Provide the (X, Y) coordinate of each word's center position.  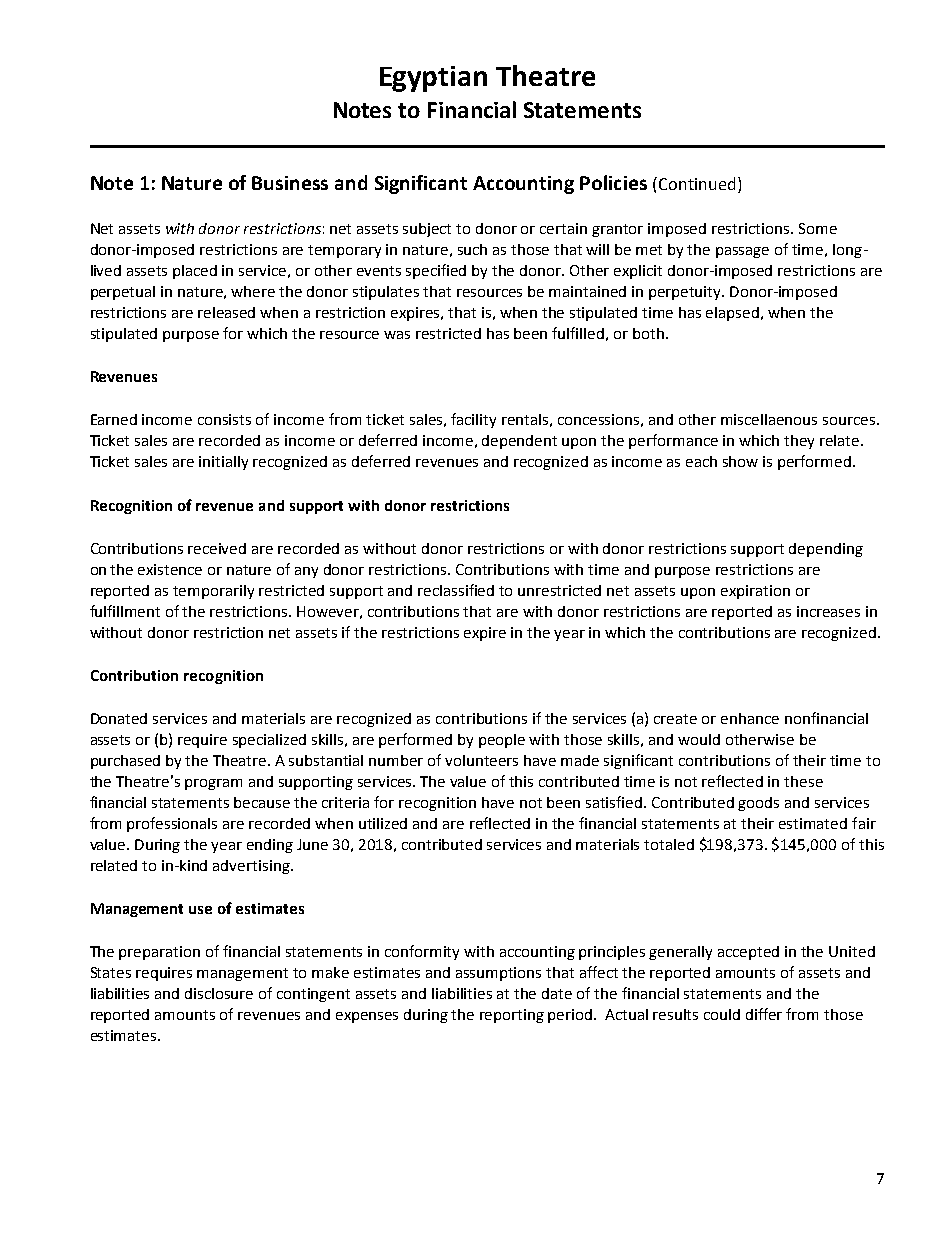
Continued (695, 183)
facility (473, 420)
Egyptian (433, 79)
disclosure (219, 993)
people (502, 741)
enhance (750, 718)
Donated (119, 718)
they (799, 442)
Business (290, 183)
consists (224, 419)
